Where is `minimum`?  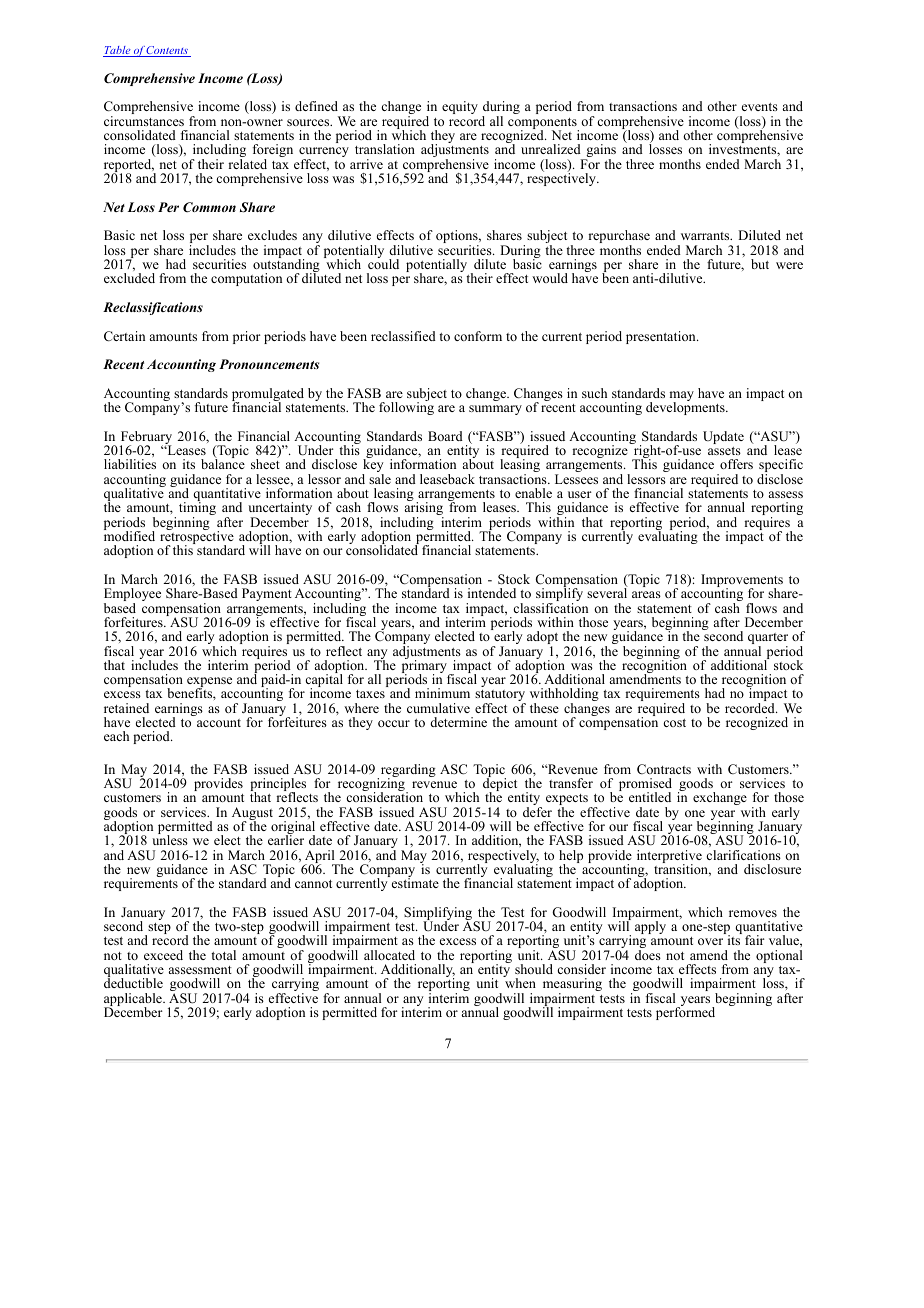
minimum is located at coordinates (442, 693).
